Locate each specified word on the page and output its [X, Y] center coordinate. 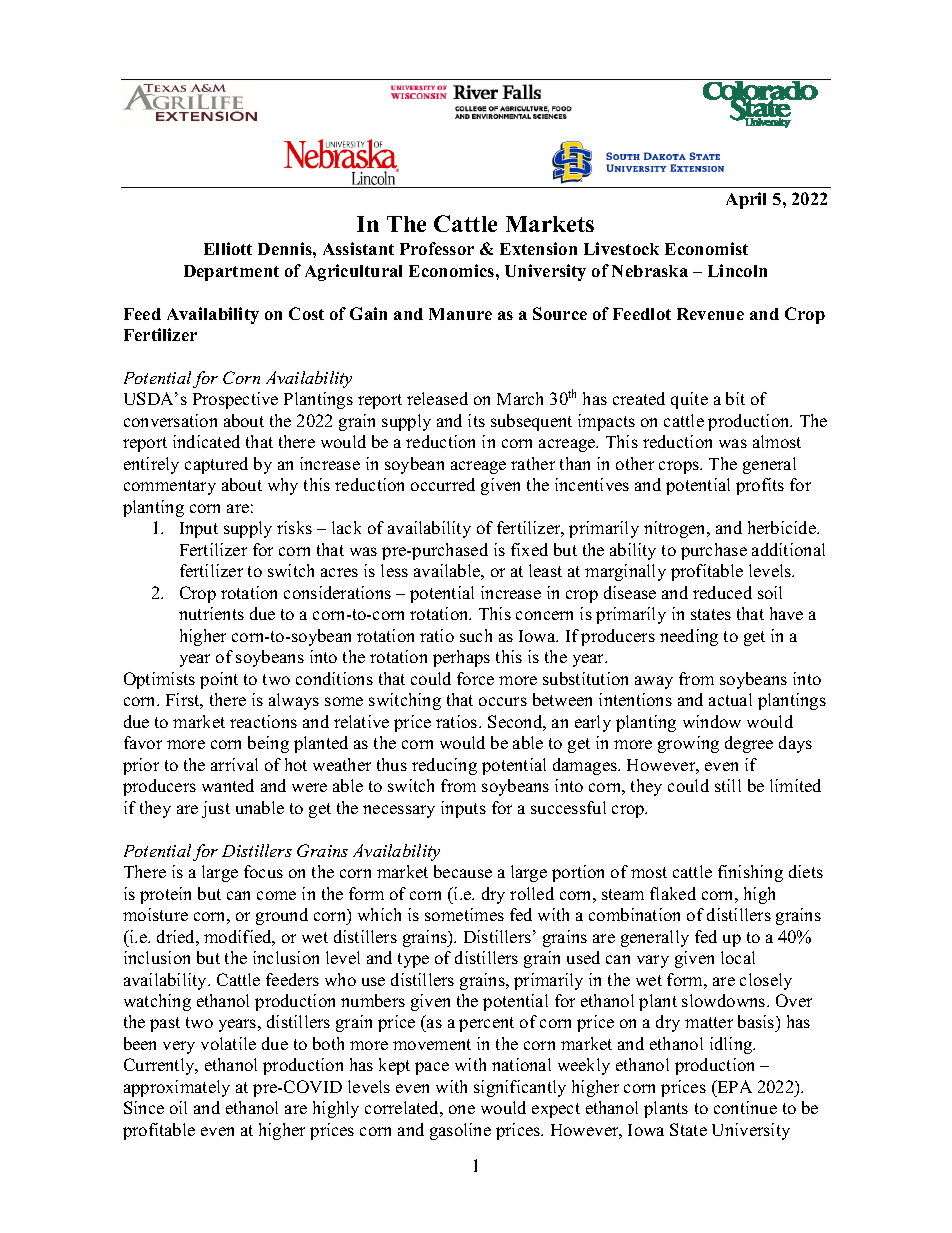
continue [745, 1107]
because [463, 871]
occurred [443, 484]
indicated [206, 441]
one [462, 1109]
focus [263, 871]
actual [730, 699]
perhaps [461, 658]
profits [760, 486]
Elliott [228, 248]
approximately [177, 1088]
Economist [706, 248]
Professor [437, 248]
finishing [750, 873]
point [219, 680]
